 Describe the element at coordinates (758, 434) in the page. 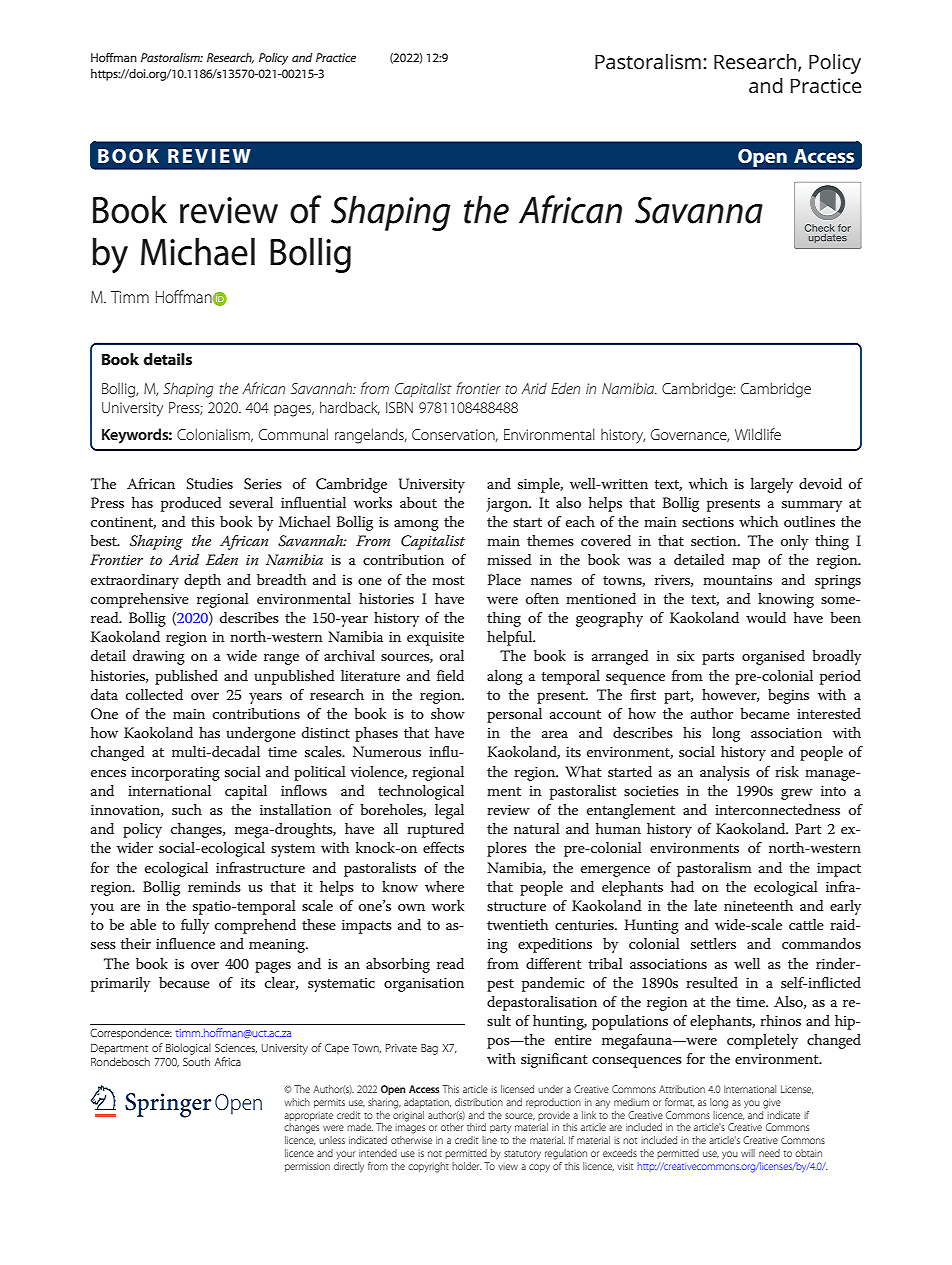

I see `Wildlife` at that location.
